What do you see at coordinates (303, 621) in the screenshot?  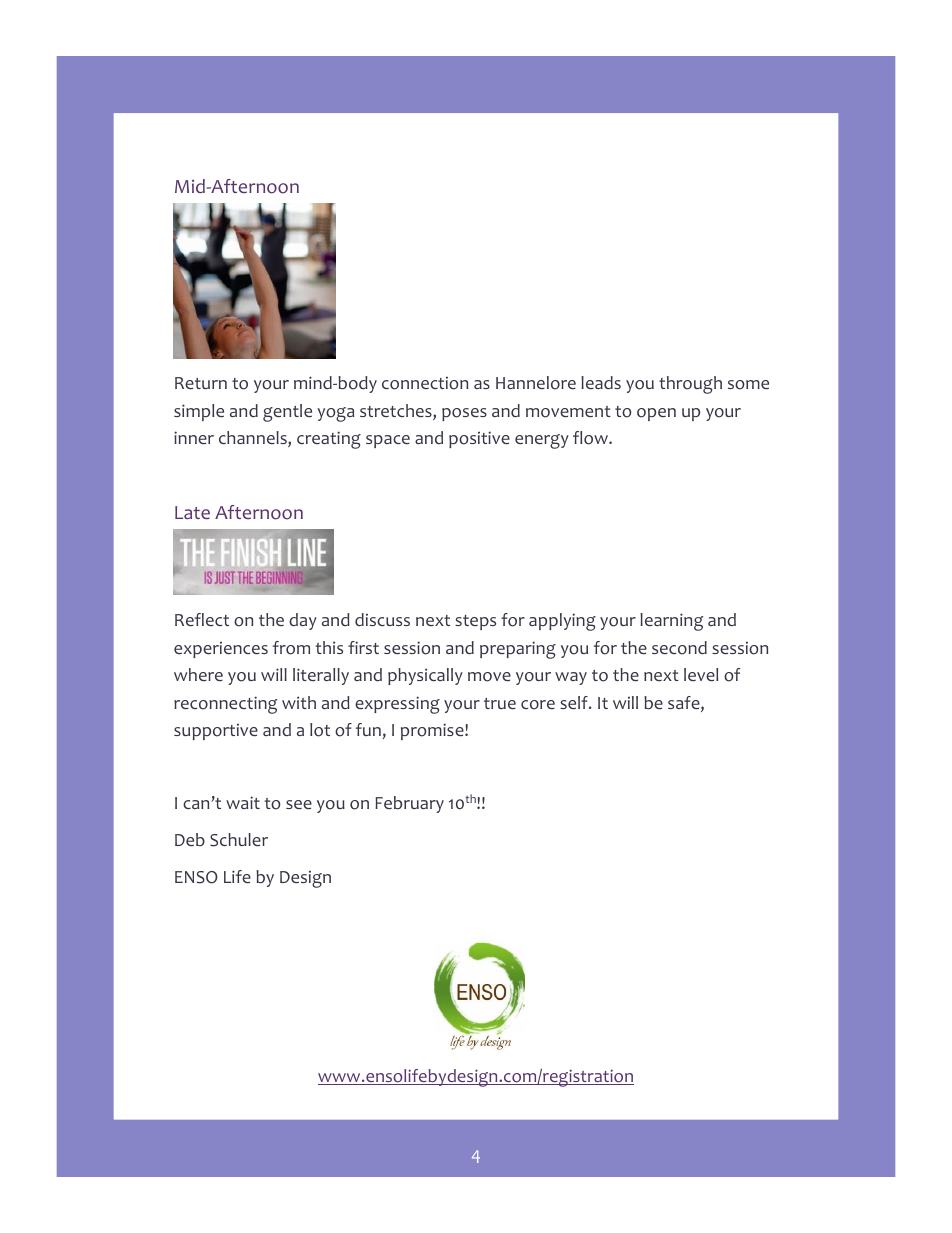 I see `day` at bounding box center [303, 621].
